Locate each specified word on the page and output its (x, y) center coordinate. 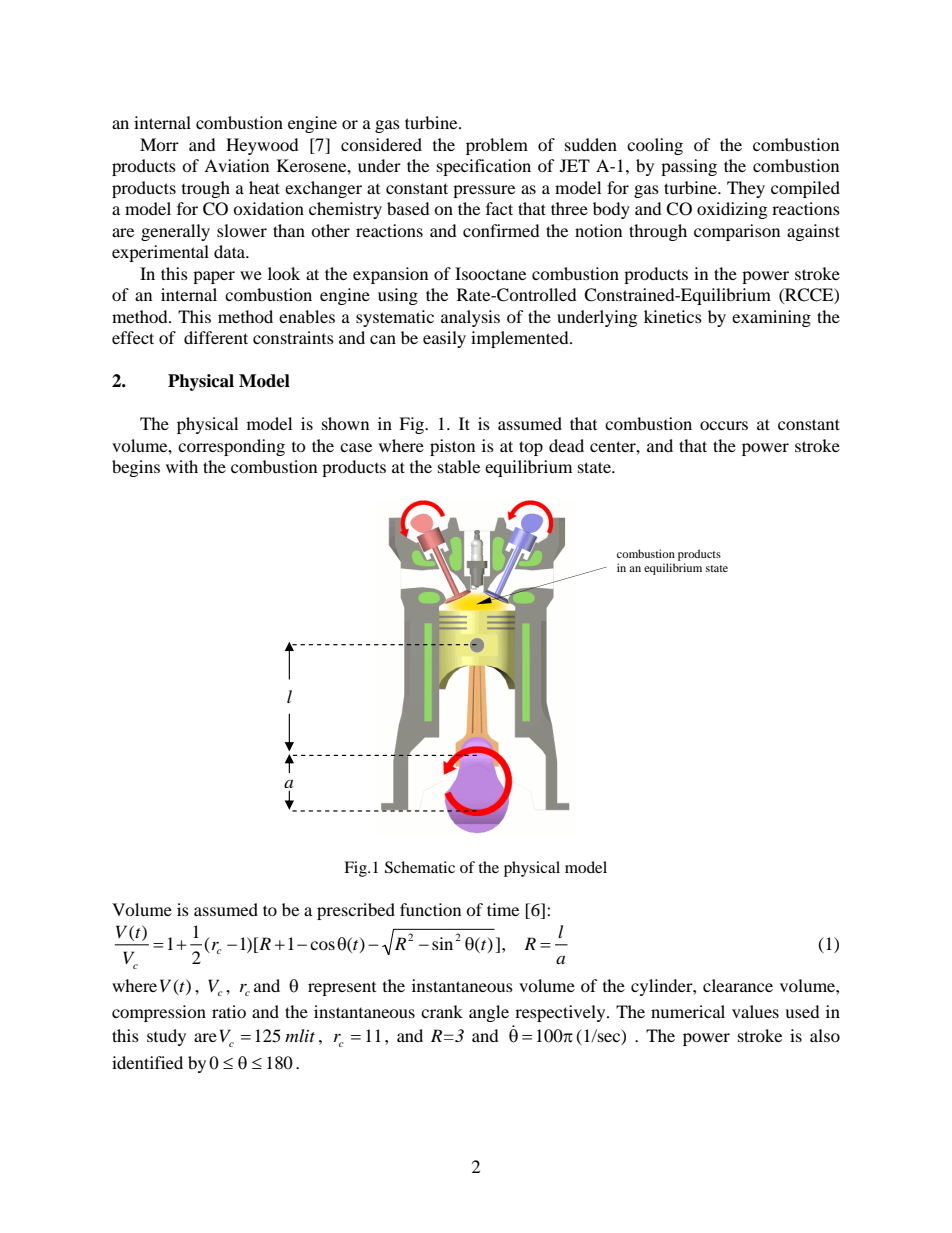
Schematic (420, 867)
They (746, 189)
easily (444, 339)
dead (566, 445)
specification (484, 167)
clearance (738, 985)
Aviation (236, 165)
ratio (229, 1011)
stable (459, 466)
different (216, 337)
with (182, 466)
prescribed (356, 911)
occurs (724, 425)
